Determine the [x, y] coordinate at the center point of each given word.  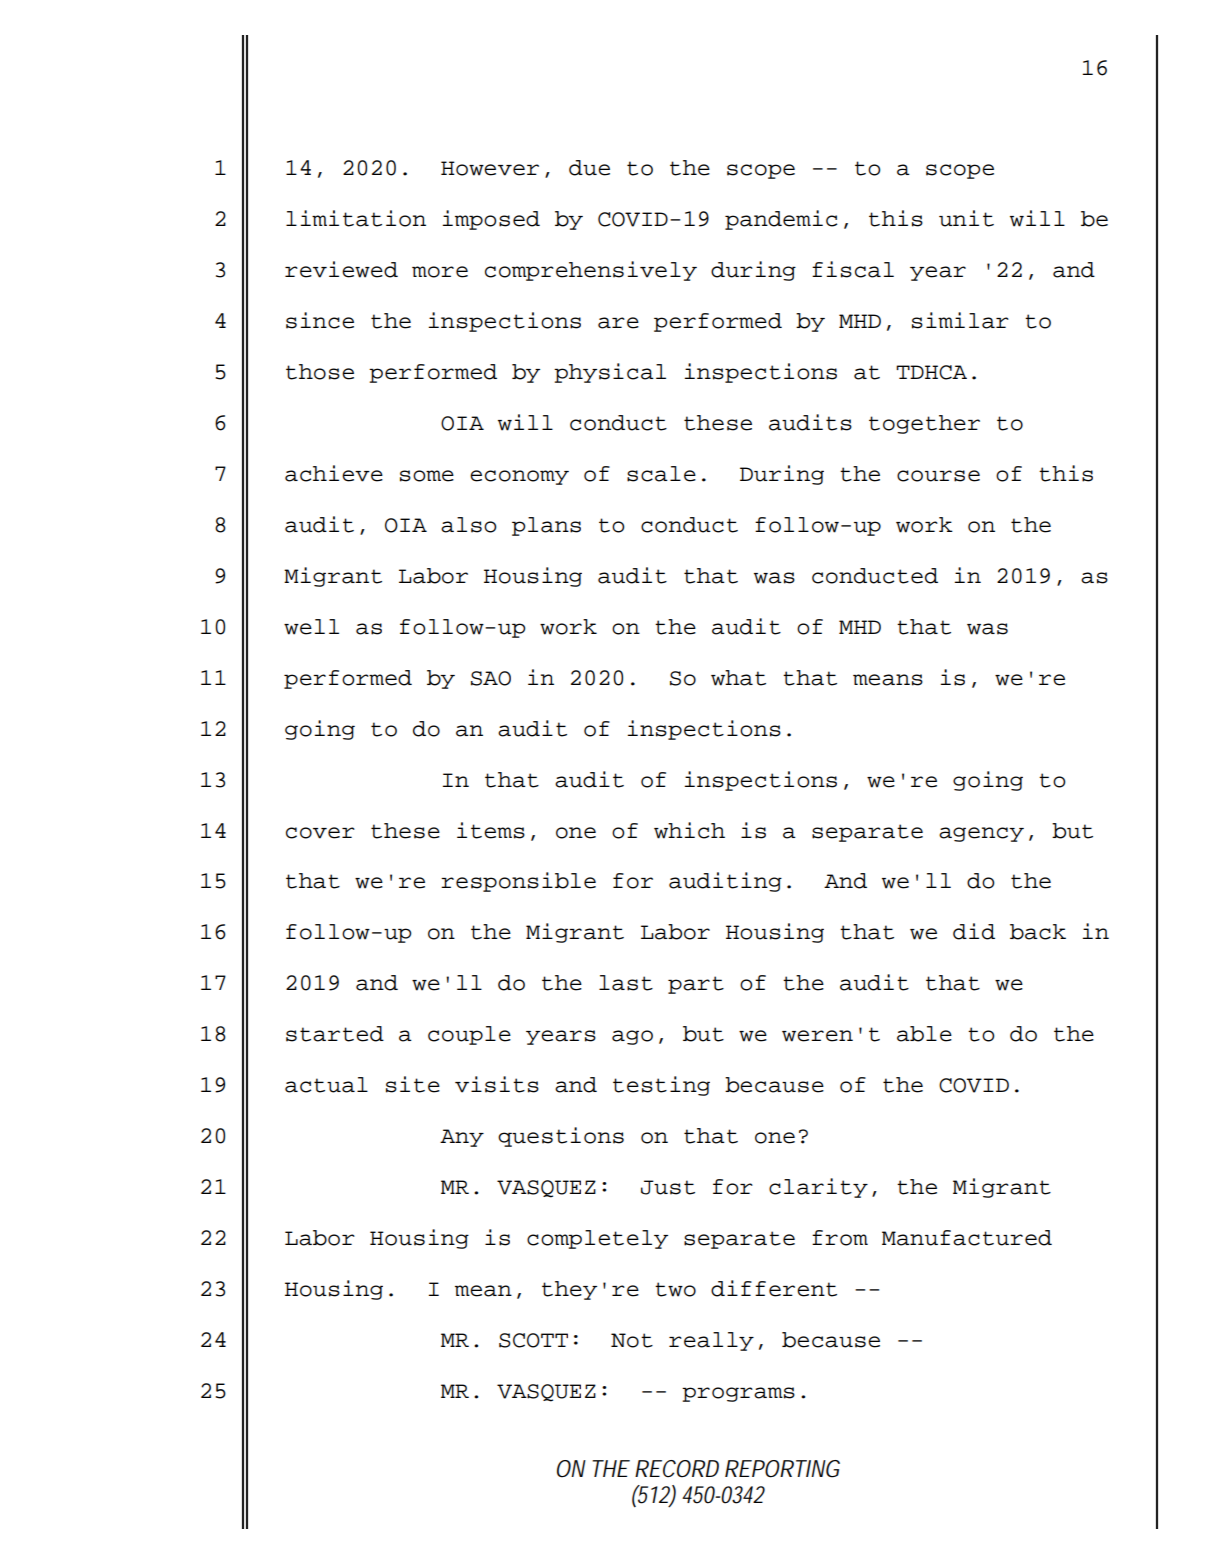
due [589, 168]
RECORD [677, 1469]
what [738, 678]
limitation [356, 218]
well [311, 627]
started [335, 1034]
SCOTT [533, 1340]
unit [966, 218]
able [924, 1034]
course [938, 476]
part [696, 985]
